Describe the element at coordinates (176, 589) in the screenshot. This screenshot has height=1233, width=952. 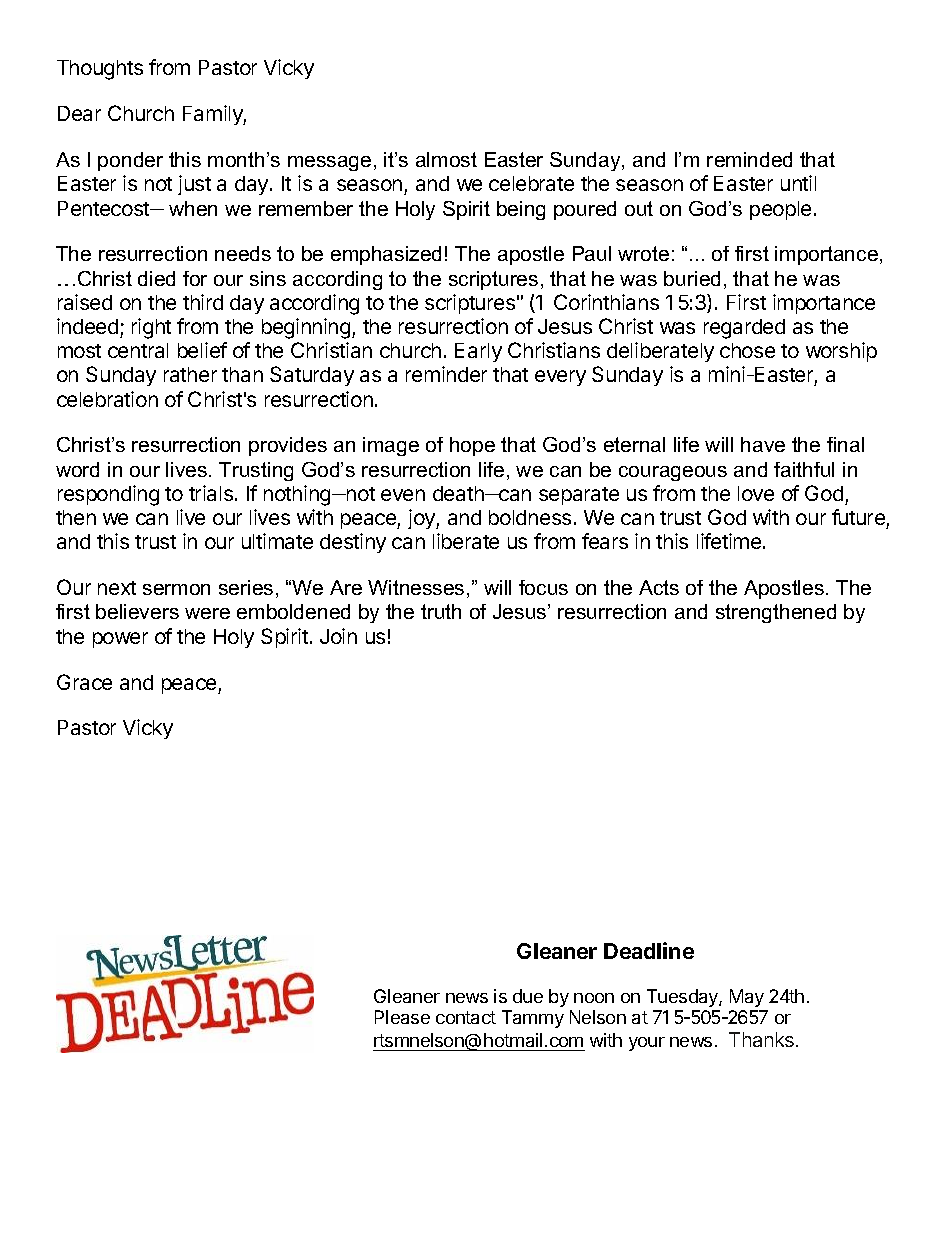
I see `sermon` at that location.
